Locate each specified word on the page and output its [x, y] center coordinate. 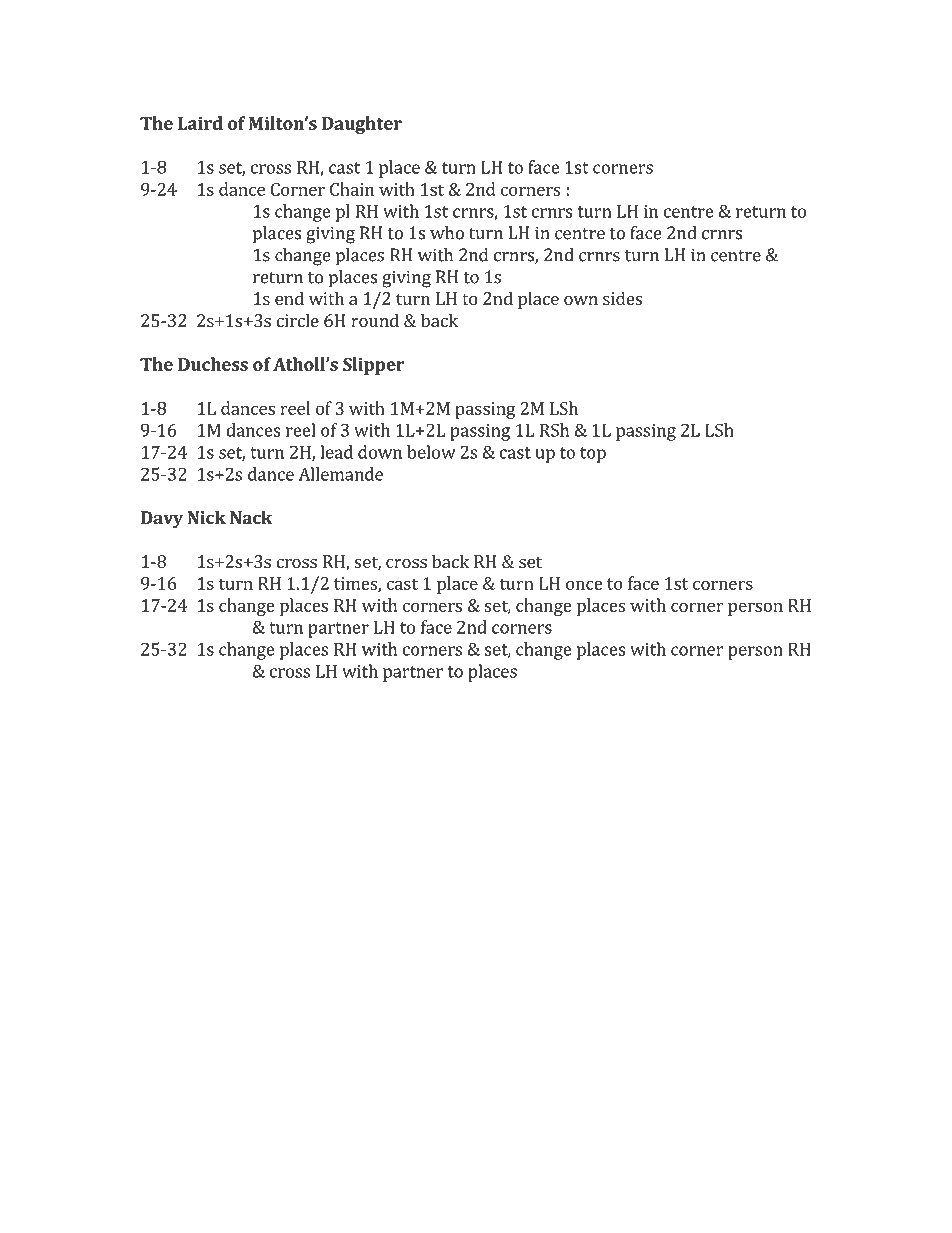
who [447, 233]
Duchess [213, 364]
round [375, 320]
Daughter [362, 125]
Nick [207, 517]
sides [622, 298]
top [593, 455]
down [380, 452]
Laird [200, 123]
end [289, 298]
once [584, 585]
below [431, 452]
